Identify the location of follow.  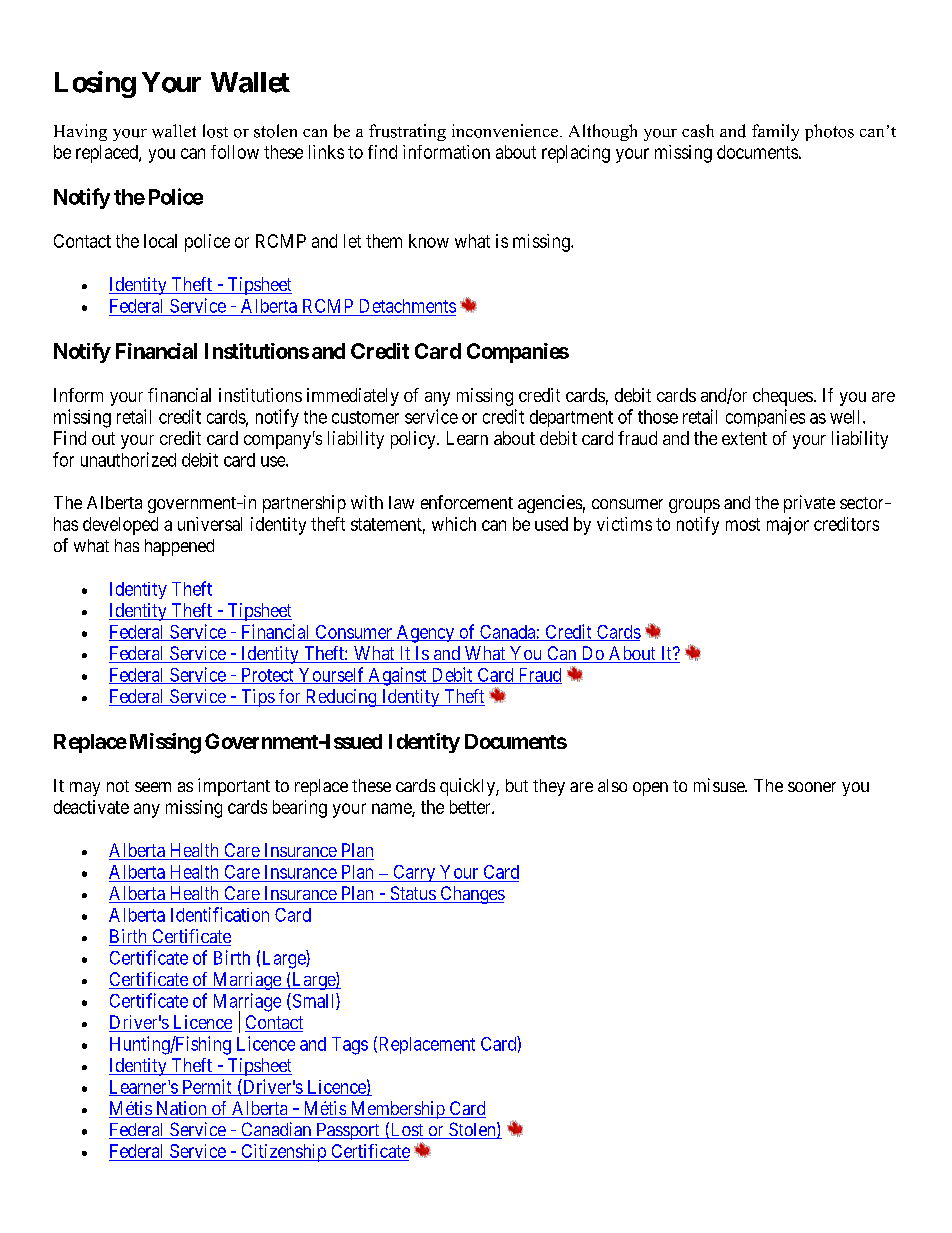
(235, 152).
